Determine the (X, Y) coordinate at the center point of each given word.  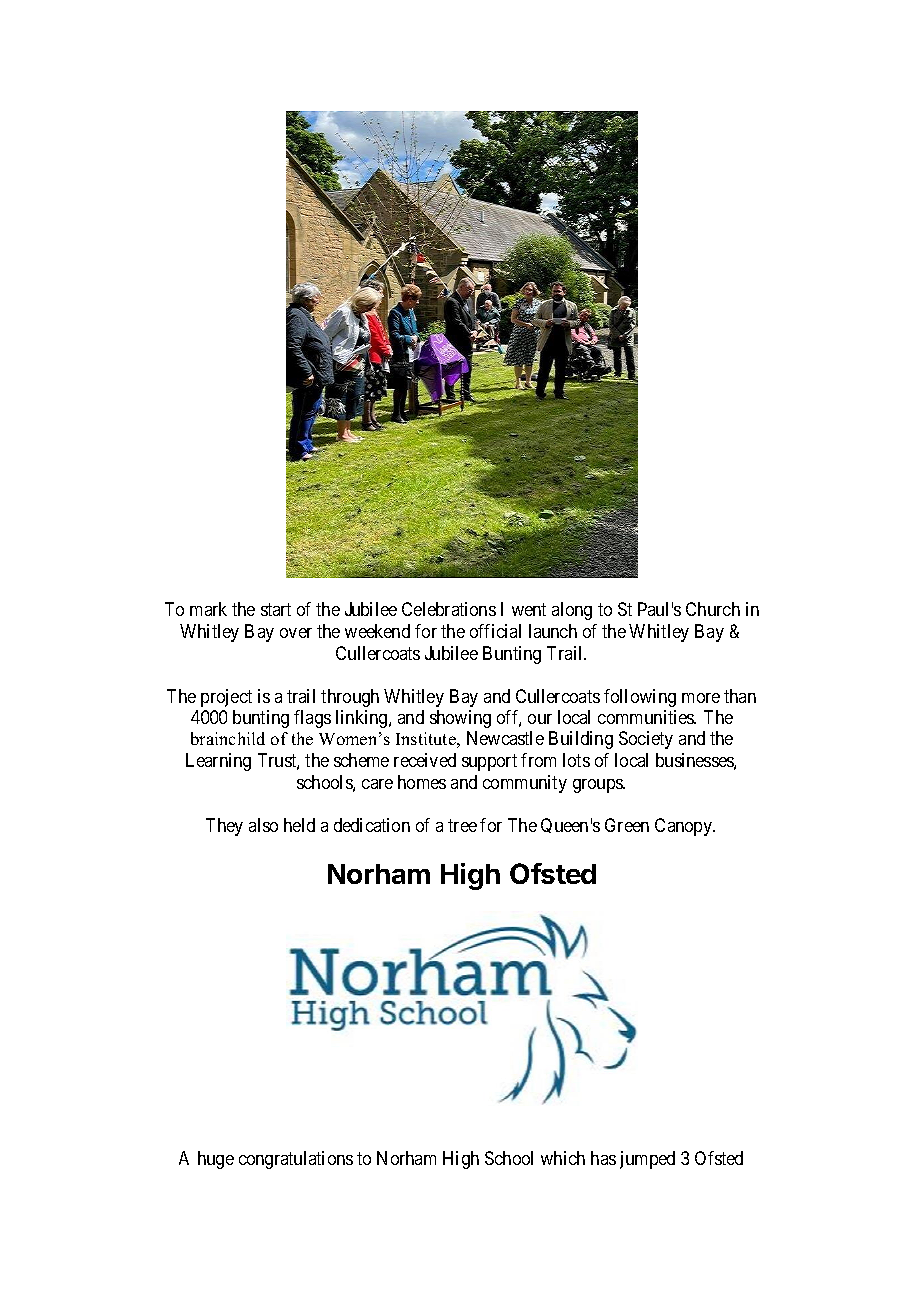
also (263, 825)
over (296, 633)
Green (627, 825)
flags (312, 719)
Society (646, 740)
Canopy (684, 827)
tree (462, 825)
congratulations (296, 1160)
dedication (372, 825)
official (495, 631)
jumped (647, 1160)
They (224, 827)
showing (460, 719)
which (563, 1158)
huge (216, 1160)
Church (713, 609)
